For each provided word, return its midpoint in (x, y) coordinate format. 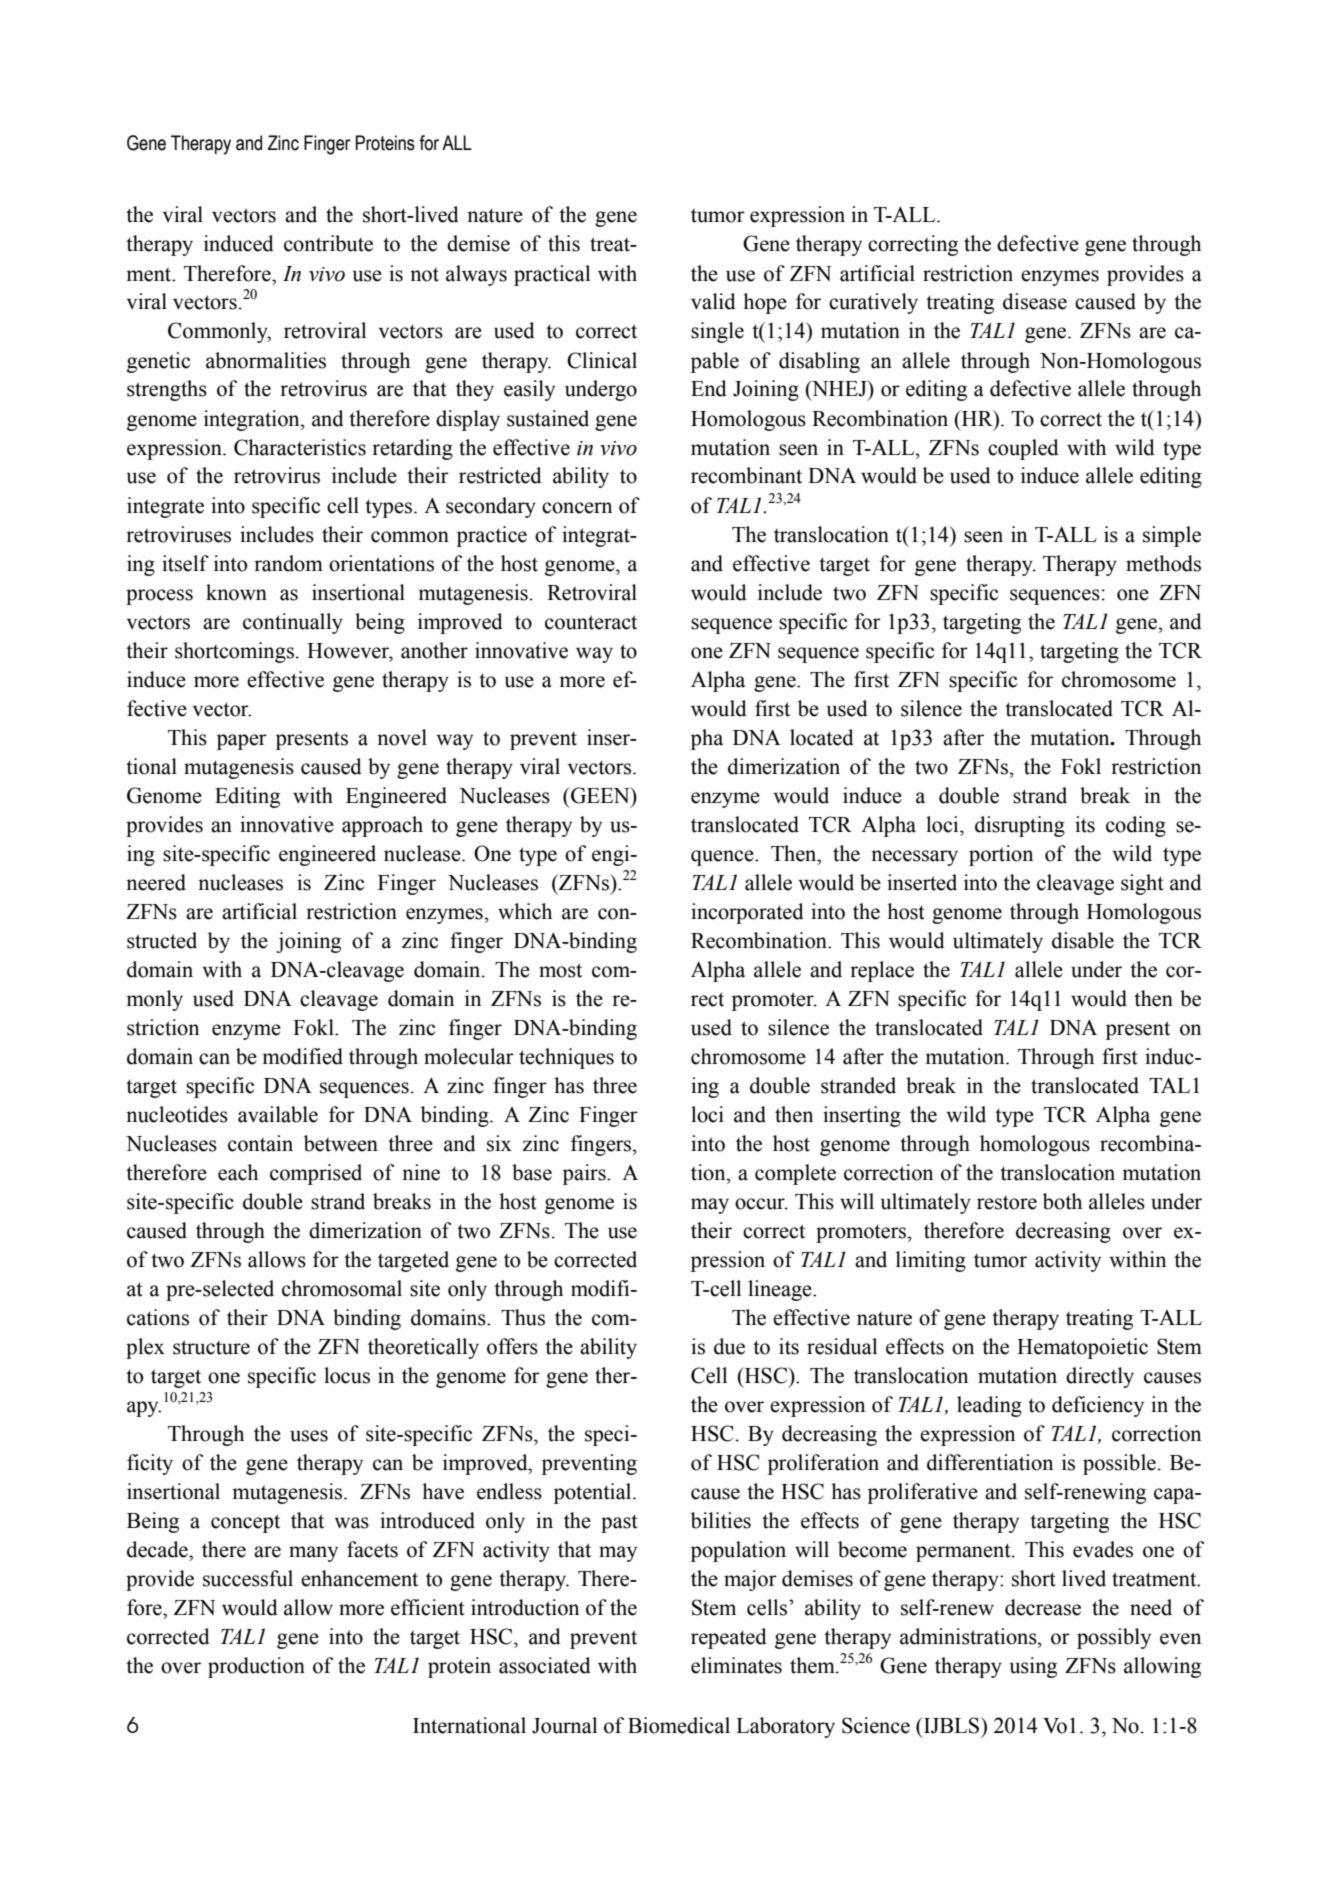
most (560, 970)
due (729, 1346)
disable (1083, 940)
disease (1035, 301)
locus (347, 1375)
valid (713, 301)
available (278, 1114)
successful (248, 1578)
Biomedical (679, 1725)
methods (1163, 563)
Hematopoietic (1082, 1348)
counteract (591, 622)
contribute (328, 243)
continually (293, 623)
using (1033, 1667)
